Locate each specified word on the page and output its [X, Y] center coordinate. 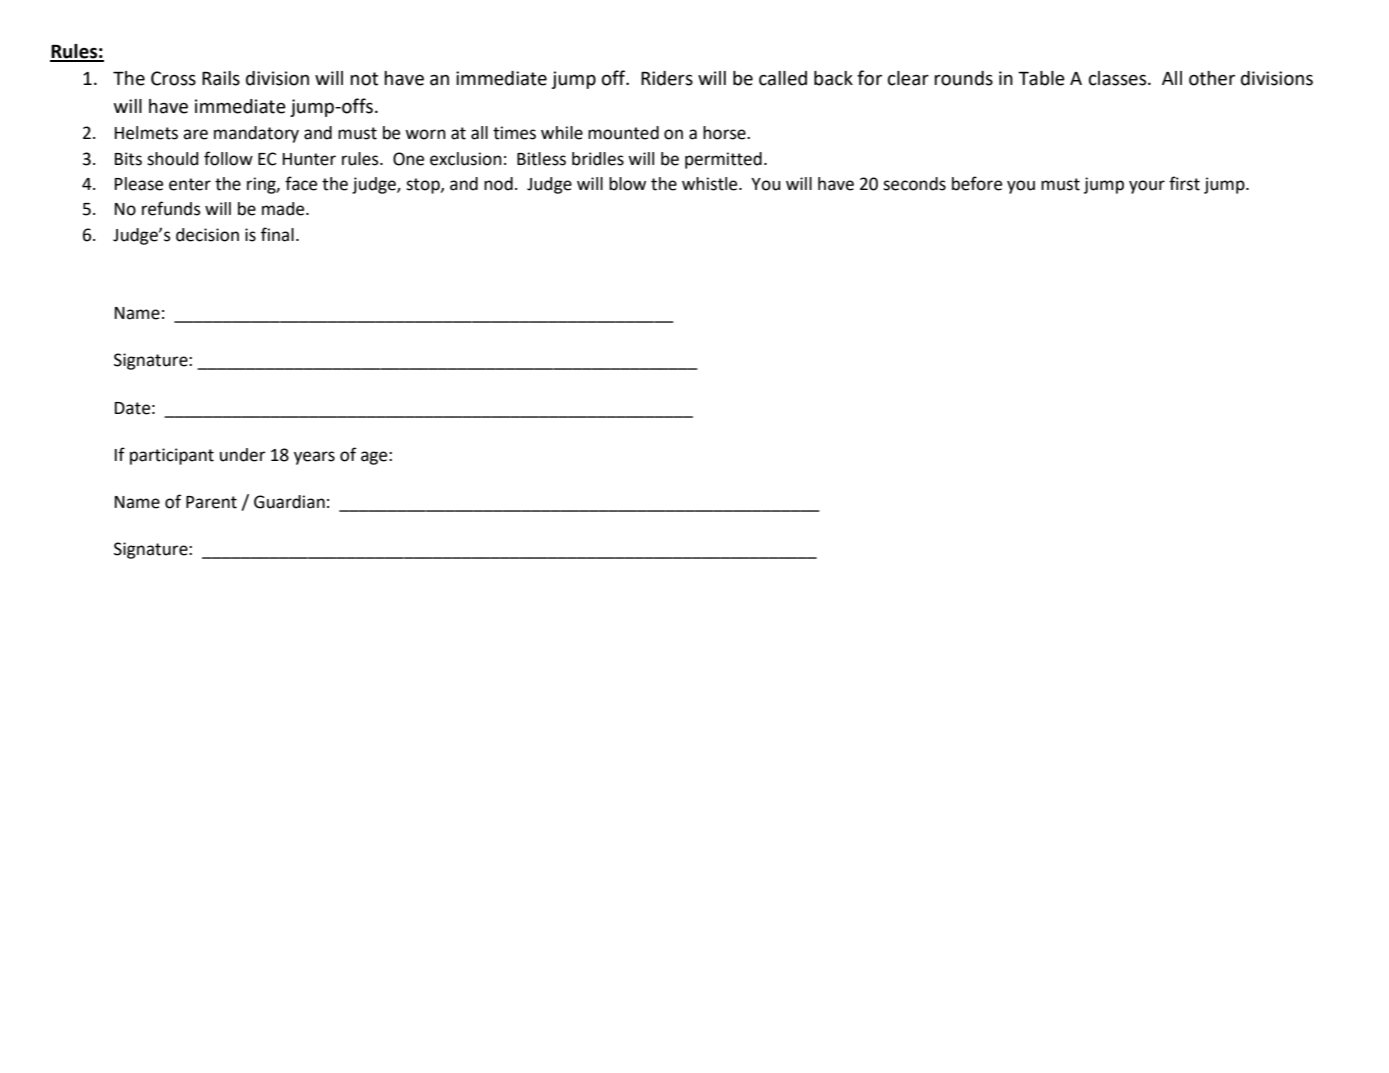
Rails [221, 78]
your [1147, 187]
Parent [211, 502]
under [243, 455]
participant [172, 456]
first [1184, 183]
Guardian [289, 502]
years [314, 458]
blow [627, 184]
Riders [667, 78]
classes [1119, 78]
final [277, 234]
